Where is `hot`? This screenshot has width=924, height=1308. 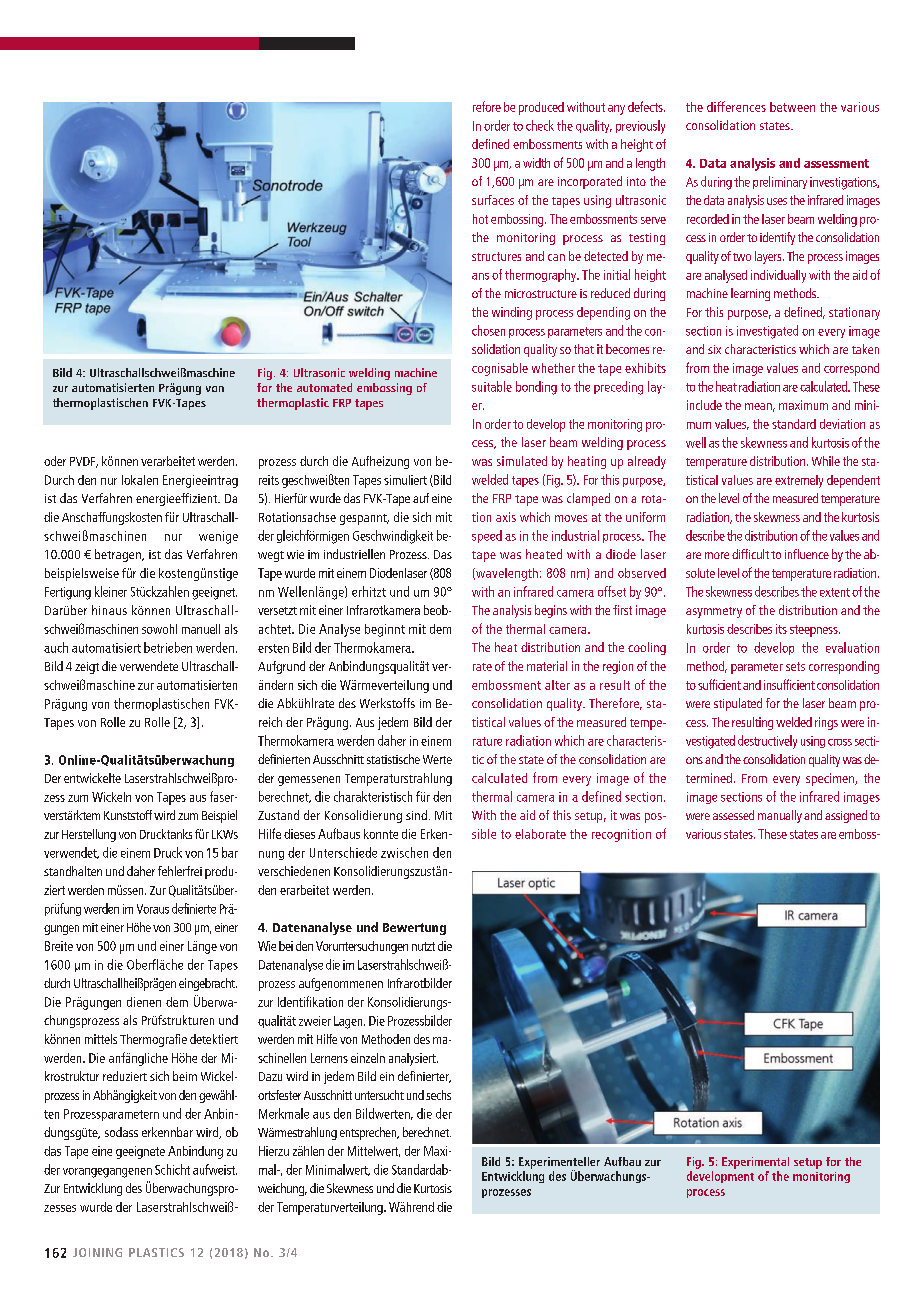
hot is located at coordinates (480, 219).
